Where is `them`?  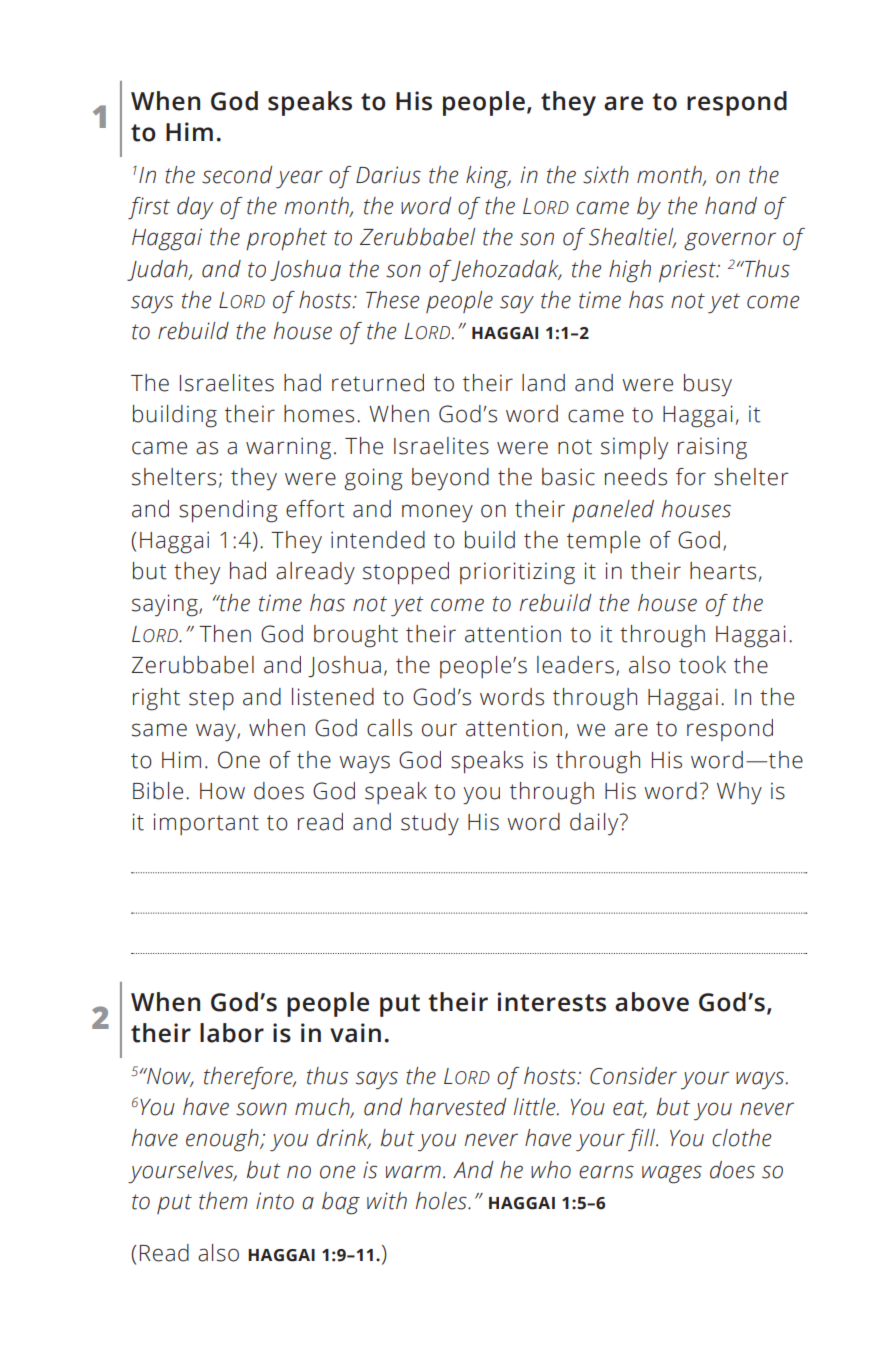
them is located at coordinates (223, 1201).
